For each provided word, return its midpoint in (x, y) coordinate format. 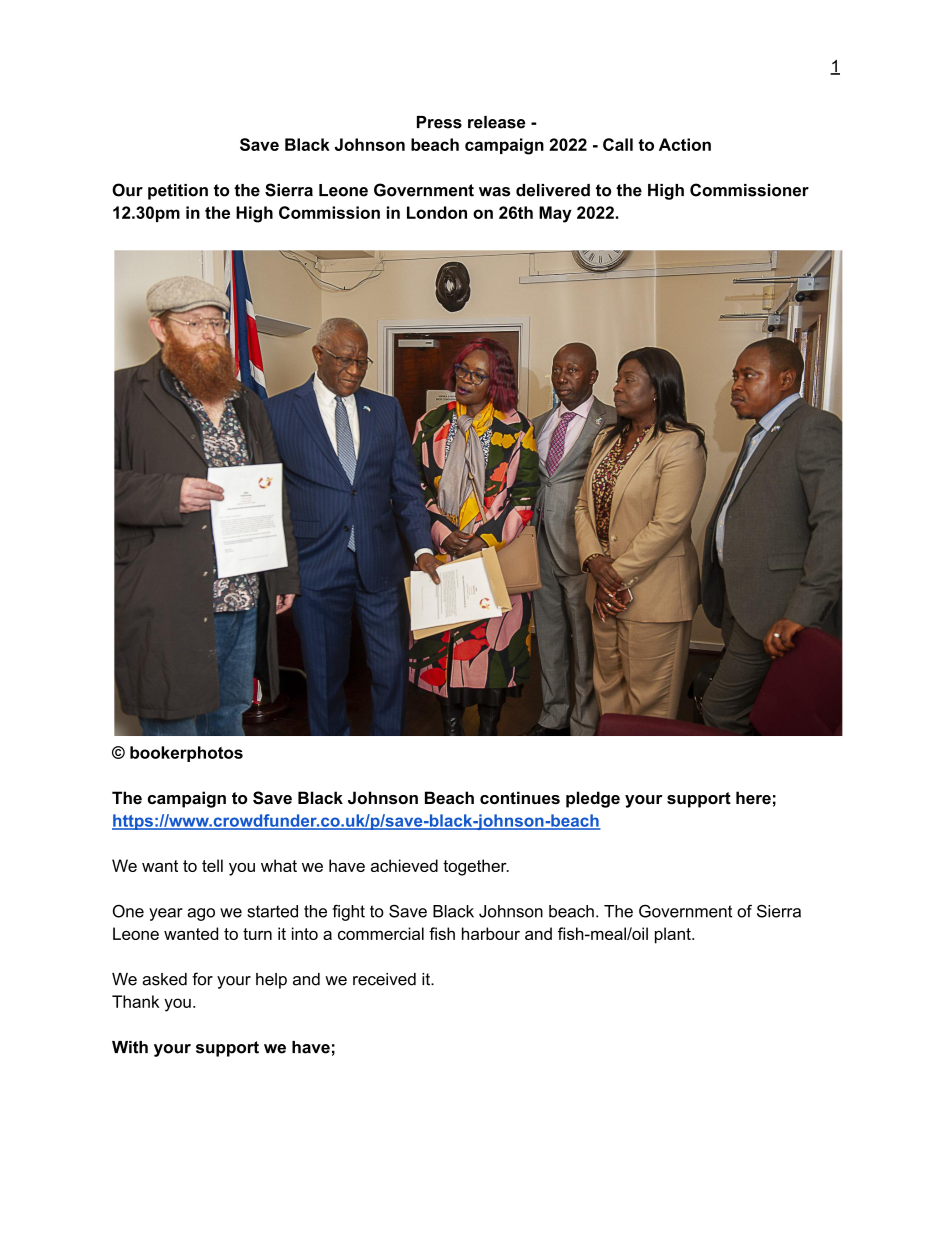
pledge (593, 799)
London (437, 212)
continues (520, 797)
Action (685, 144)
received (384, 979)
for (202, 979)
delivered (553, 190)
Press (439, 122)
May (555, 214)
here (753, 797)
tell (212, 865)
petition (178, 192)
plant (674, 935)
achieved (404, 865)
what (279, 865)
